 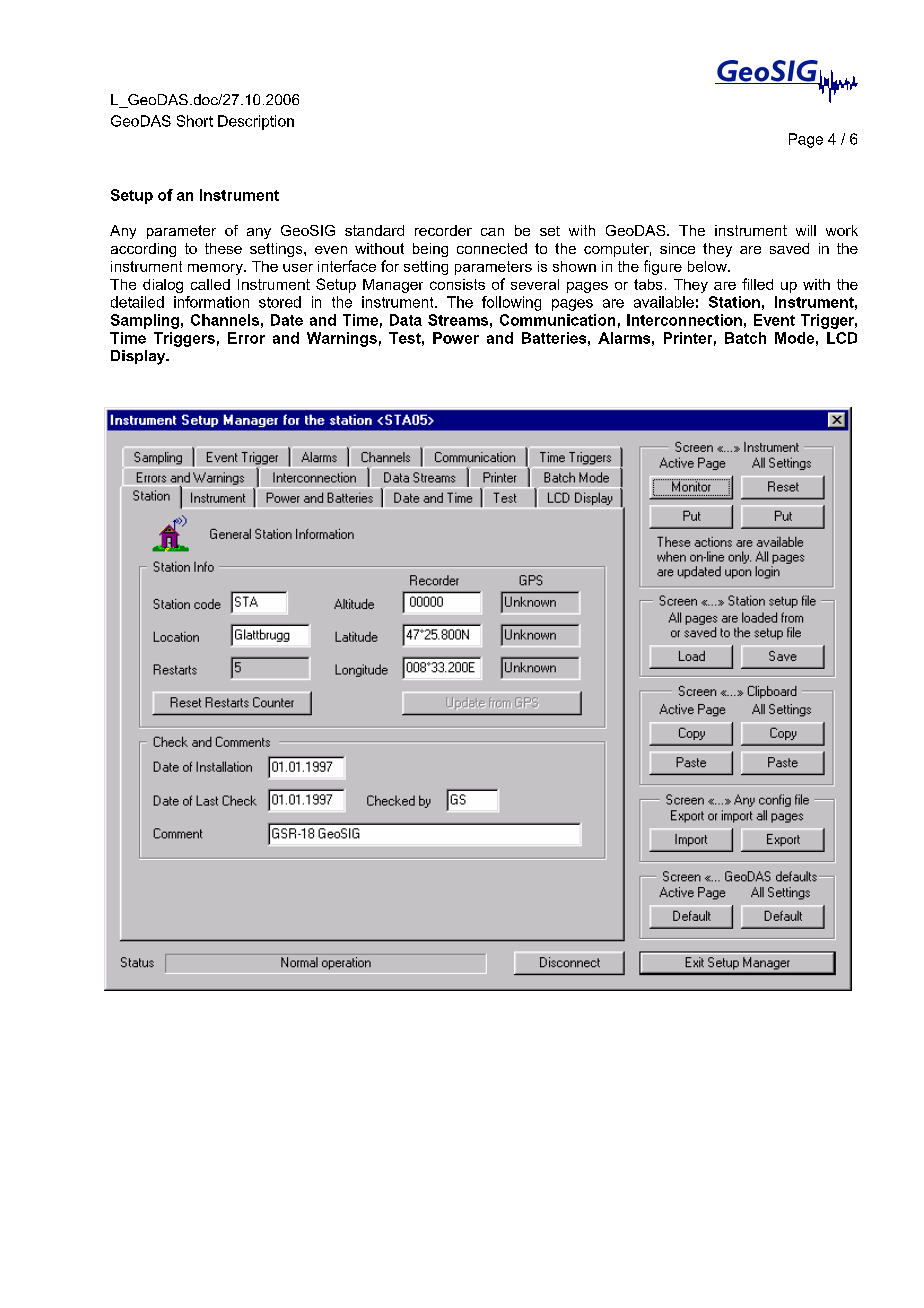 I want to click on consists, so click(x=457, y=284).
